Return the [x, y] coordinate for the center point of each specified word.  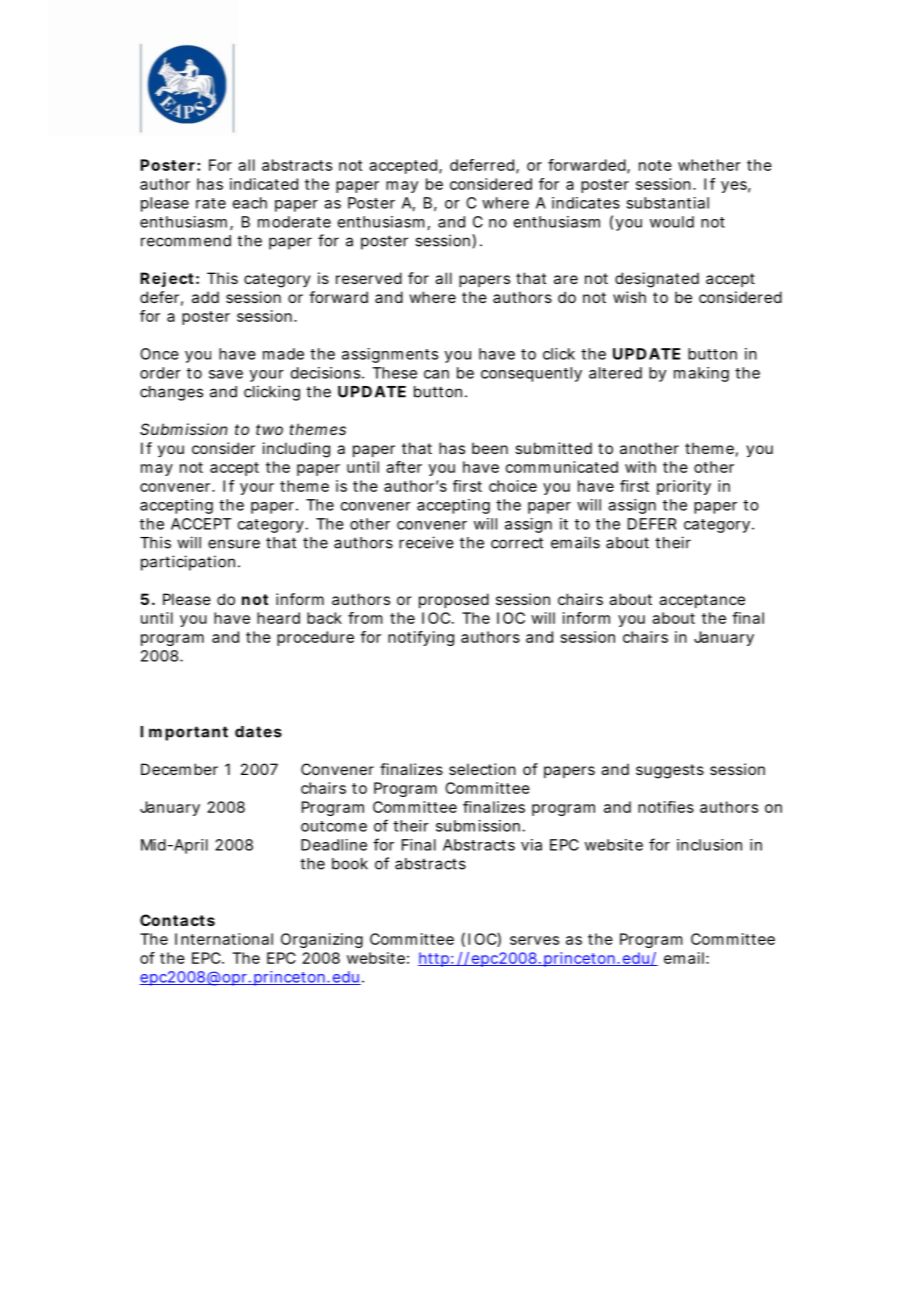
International [224, 939]
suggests [670, 771]
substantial [667, 203]
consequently [531, 374]
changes [171, 393]
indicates [586, 203]
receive [426, 542]
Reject [167, 279]
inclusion [709, 845]
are [566, 279]
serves [534, 940]
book [350, 864]
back [324, 618]
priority [684, 487]
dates [258, 732]
